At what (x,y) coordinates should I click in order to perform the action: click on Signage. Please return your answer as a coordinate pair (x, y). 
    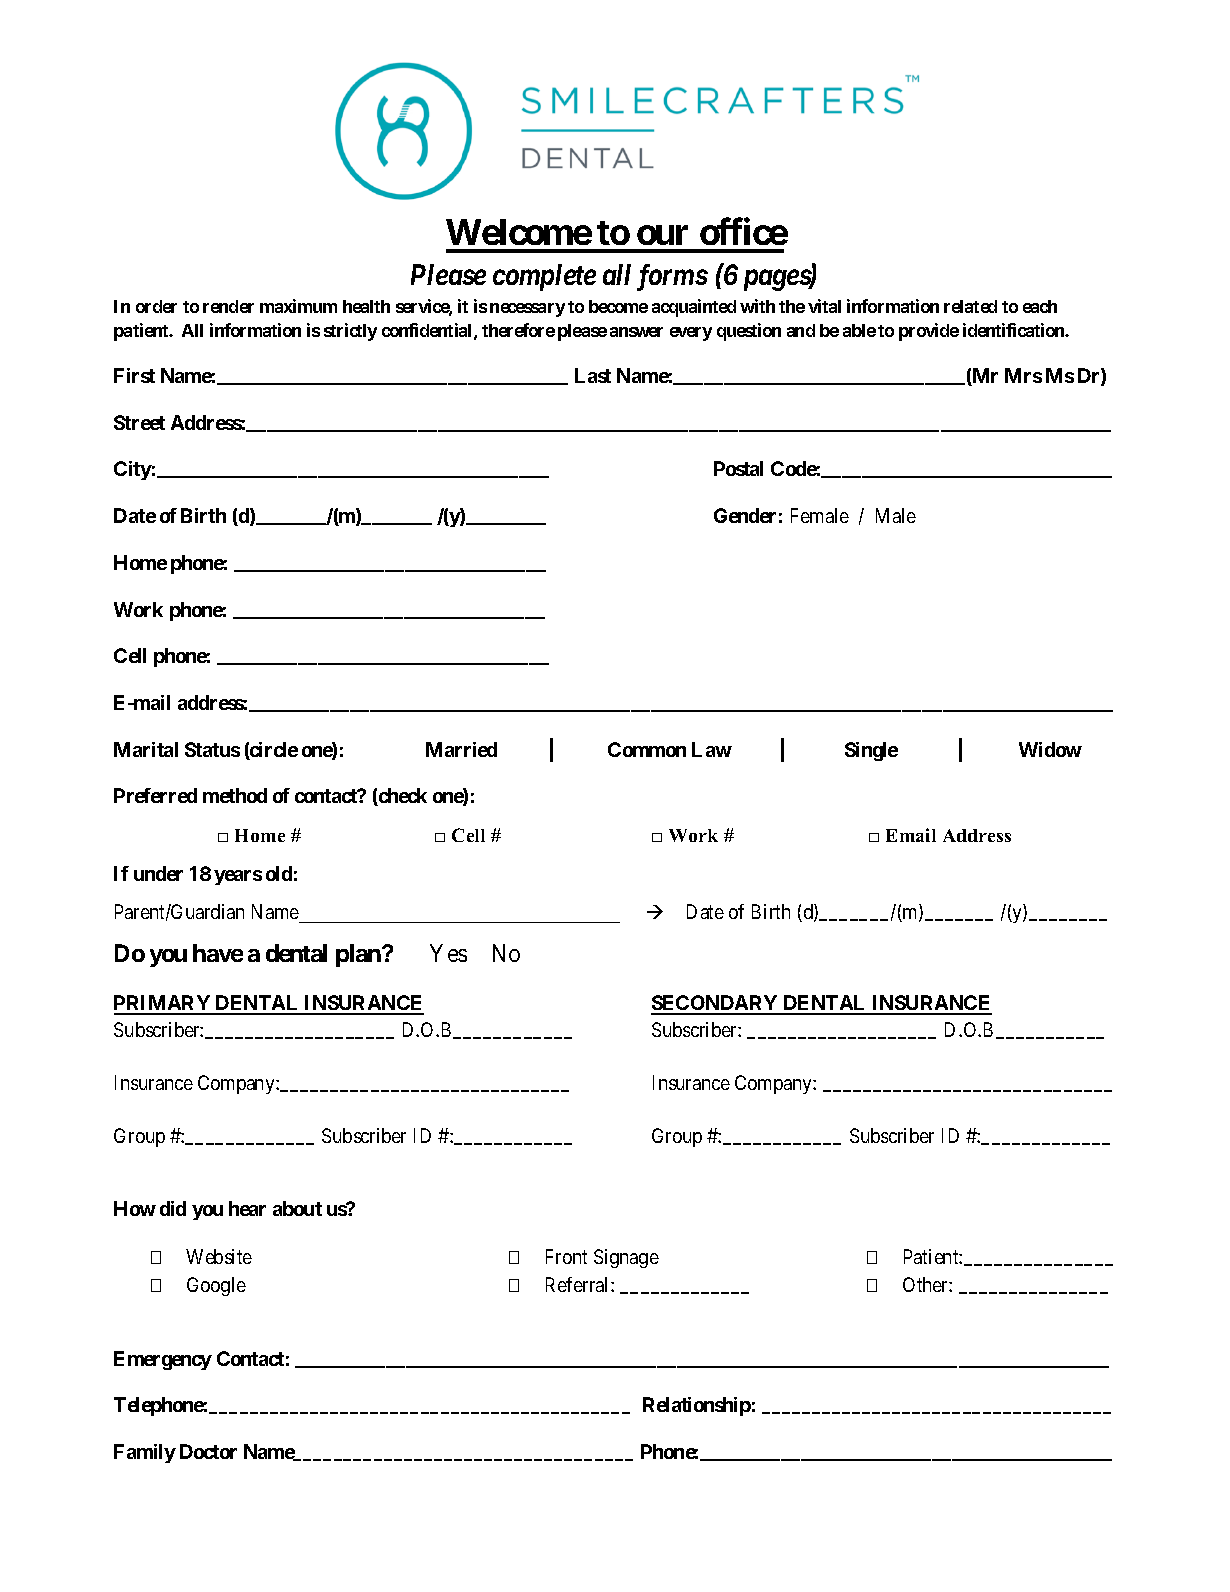
    Looking at the image, I should click on (626, 1258).
